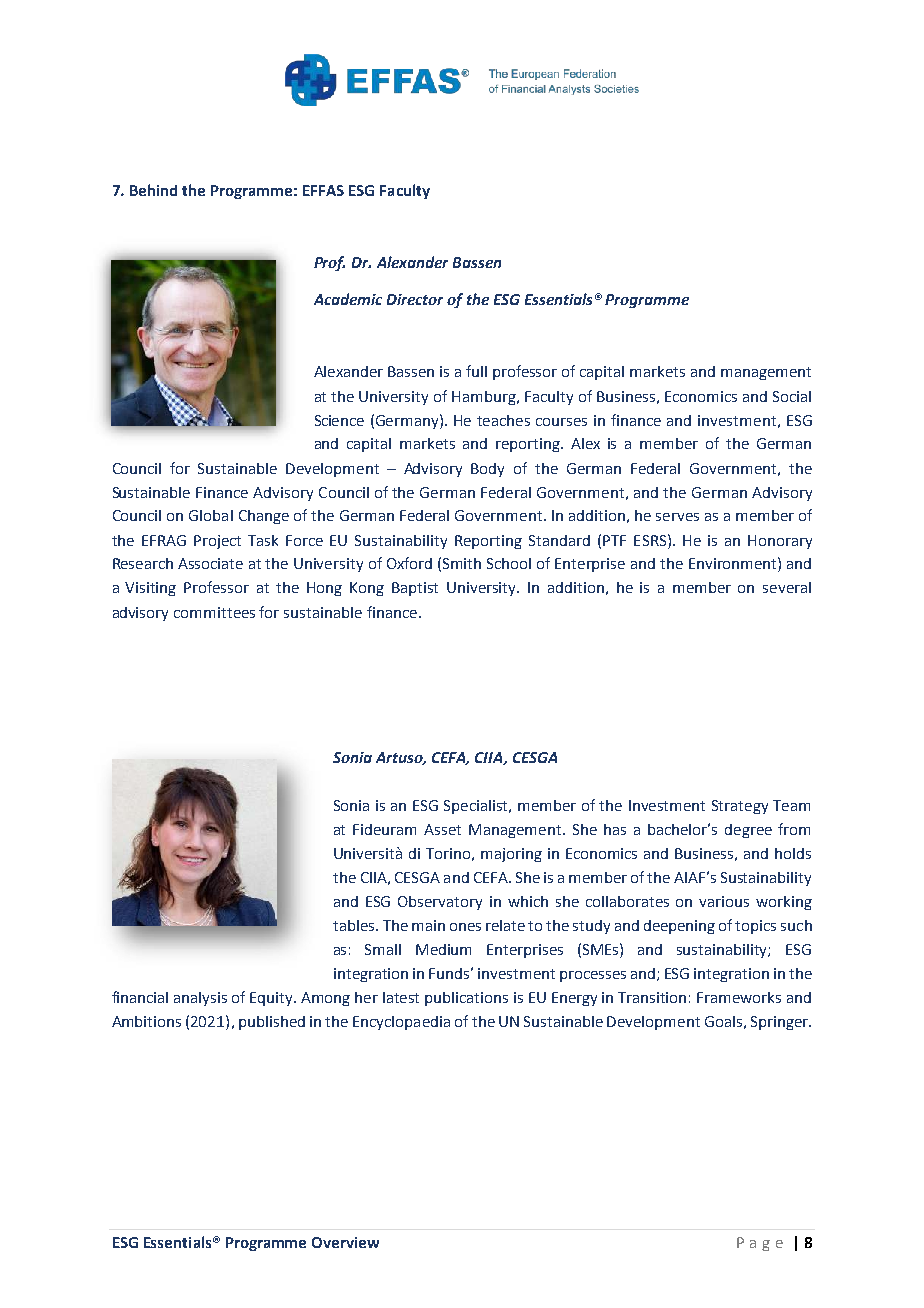  What do you see at coordinates (345, 1242) in the screenshot?
I see `Overview` at bounding box center [345, 1242].
